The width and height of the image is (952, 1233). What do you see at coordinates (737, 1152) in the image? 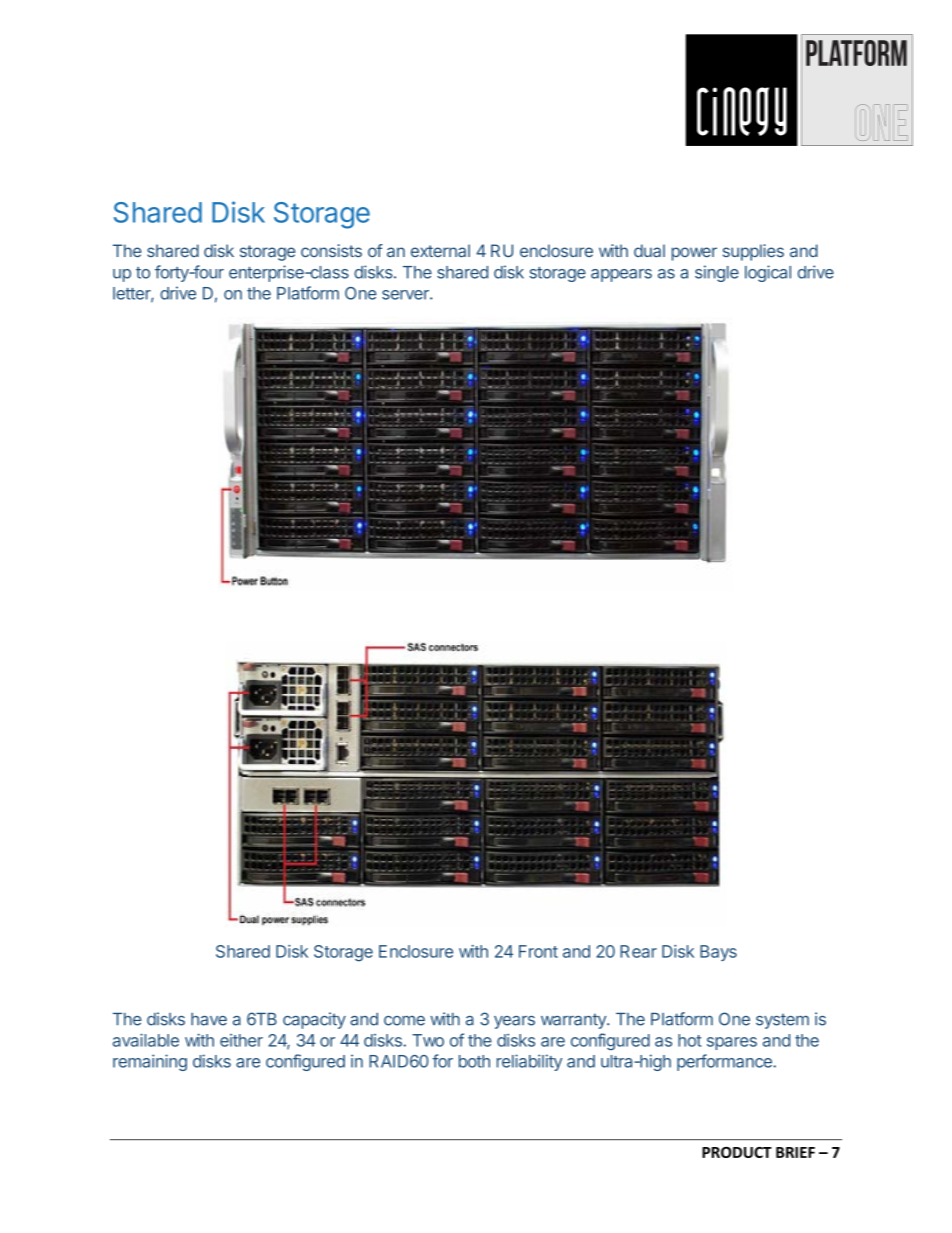
I see `PRODUCT` at bounding box center [737, 1152].
